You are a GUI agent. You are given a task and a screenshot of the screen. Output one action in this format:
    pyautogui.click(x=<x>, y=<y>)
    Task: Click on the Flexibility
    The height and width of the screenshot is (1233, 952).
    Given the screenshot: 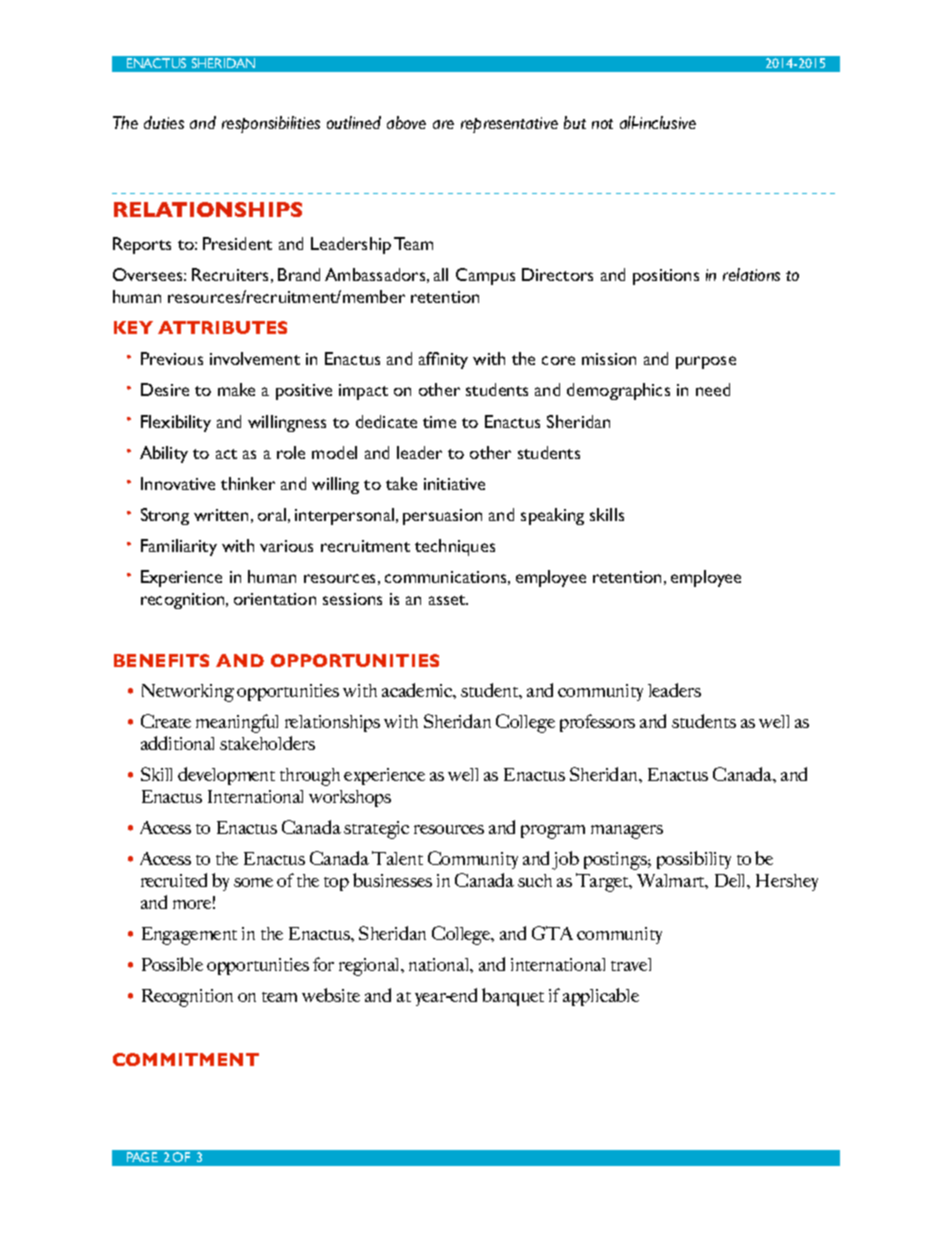 What is the action you would take?
    pyautogui.click(x=176, y=423)
